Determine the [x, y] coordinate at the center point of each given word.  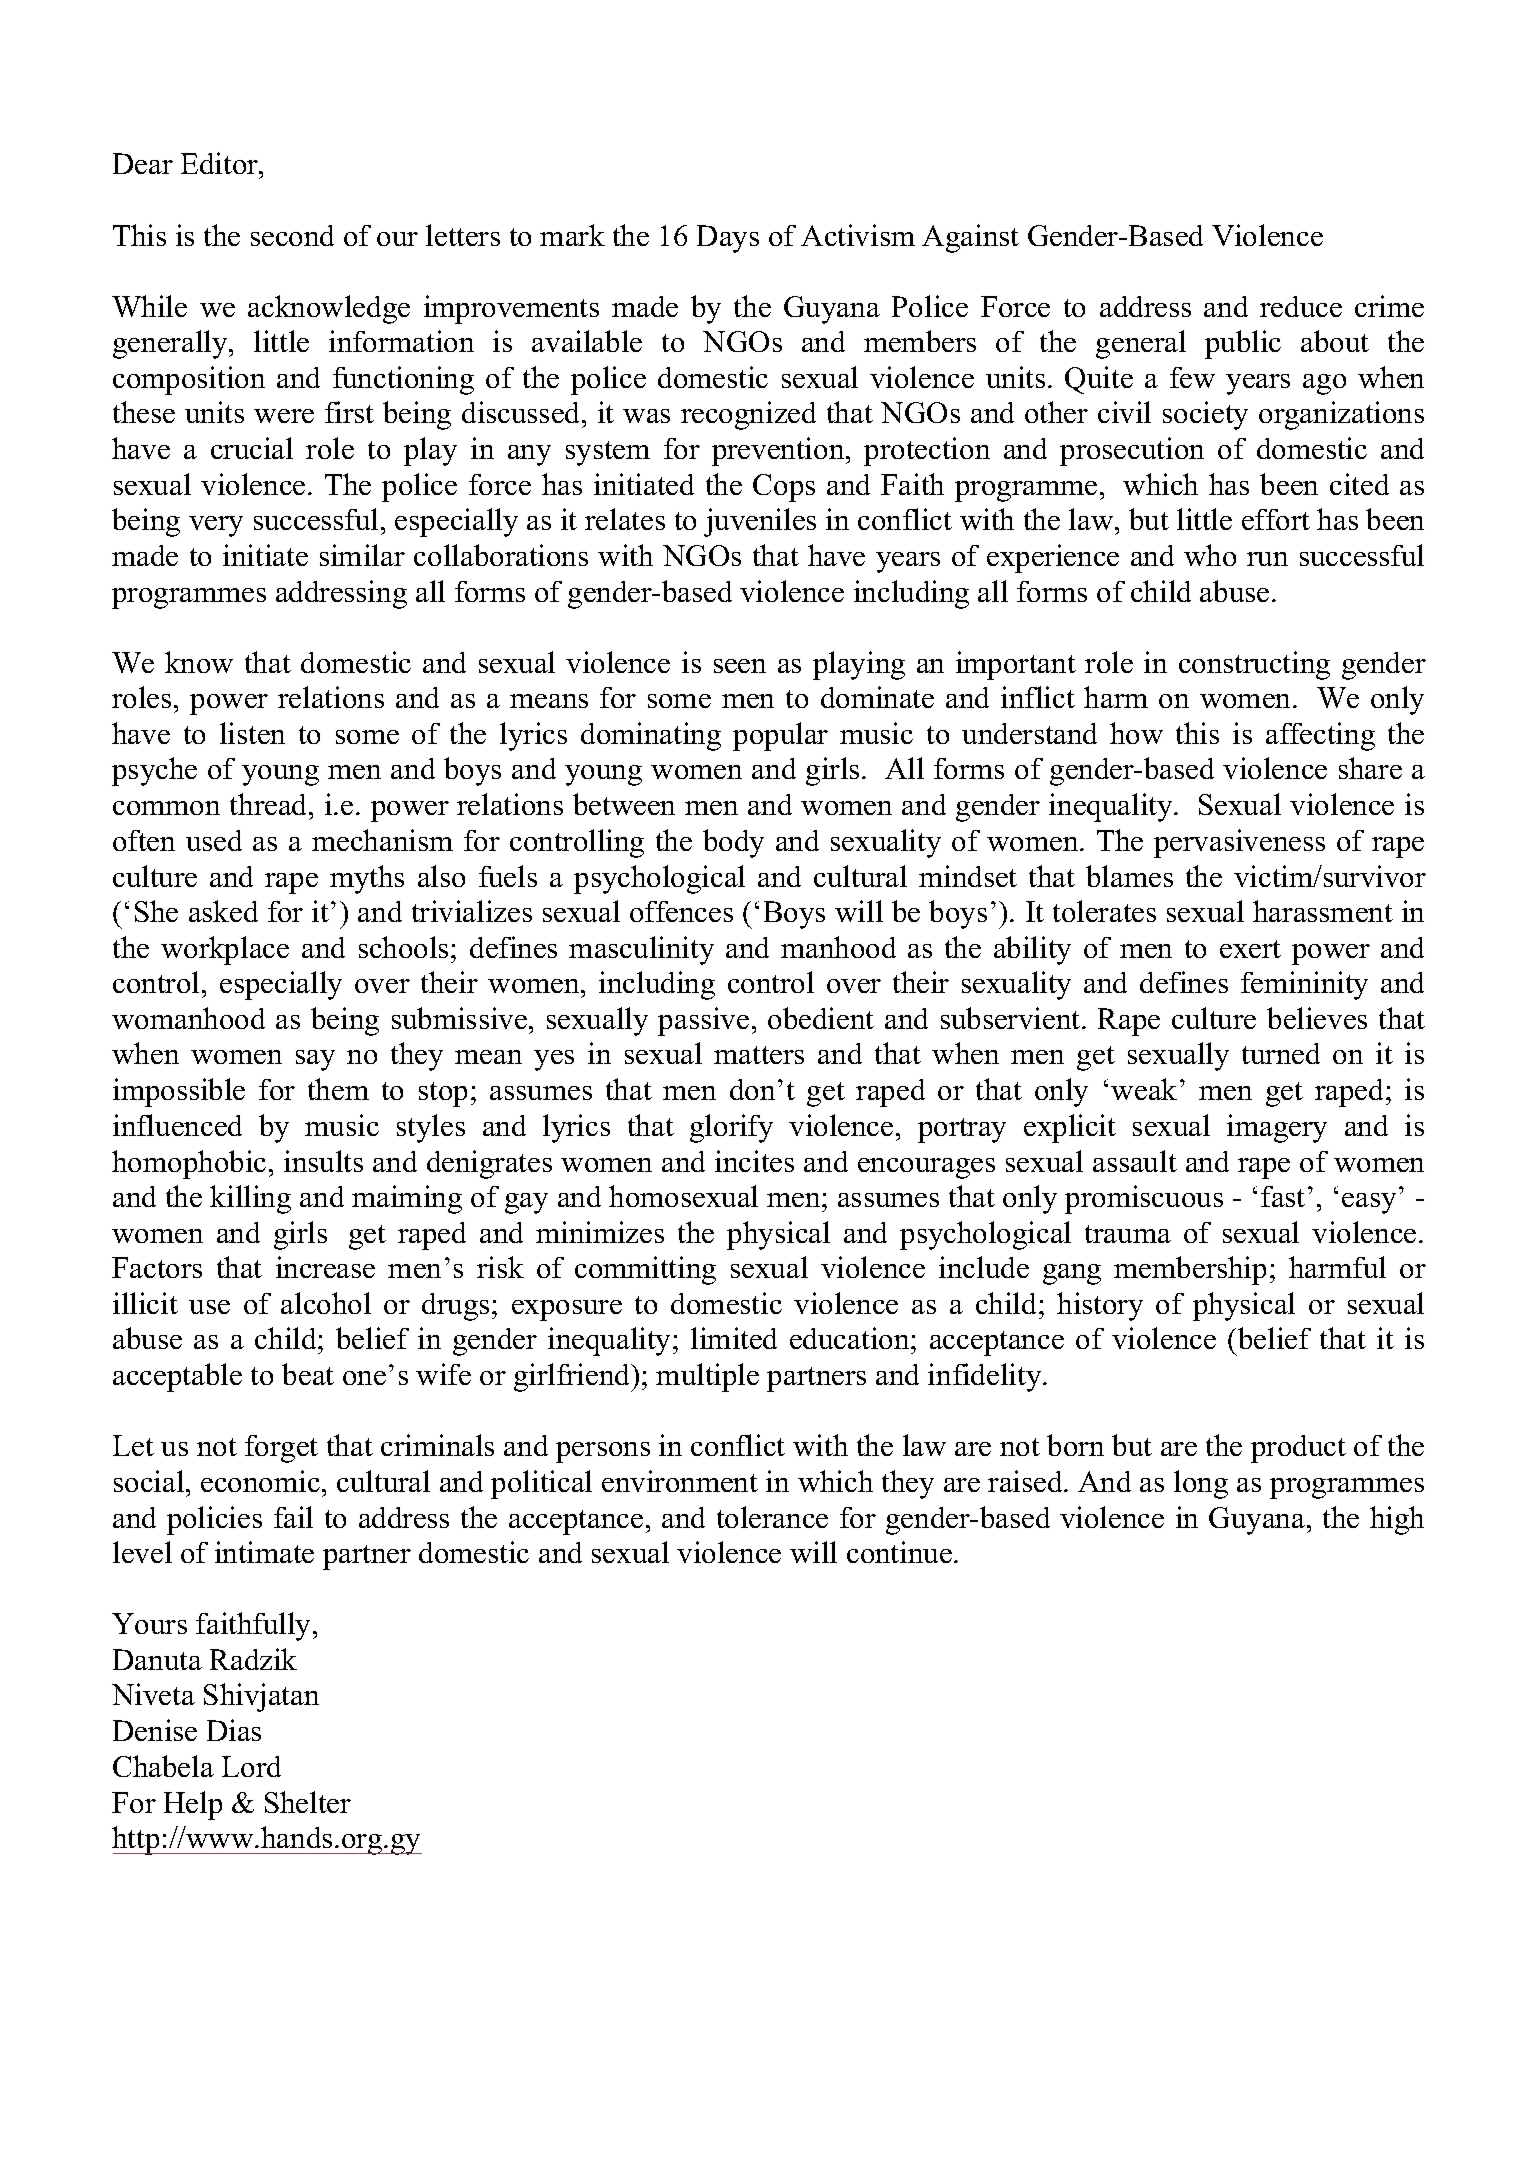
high [1397, 1520]
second [292, 235]
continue [901, 1552]
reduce [1301, 306]
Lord [251, 1766]
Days [728, 239]
